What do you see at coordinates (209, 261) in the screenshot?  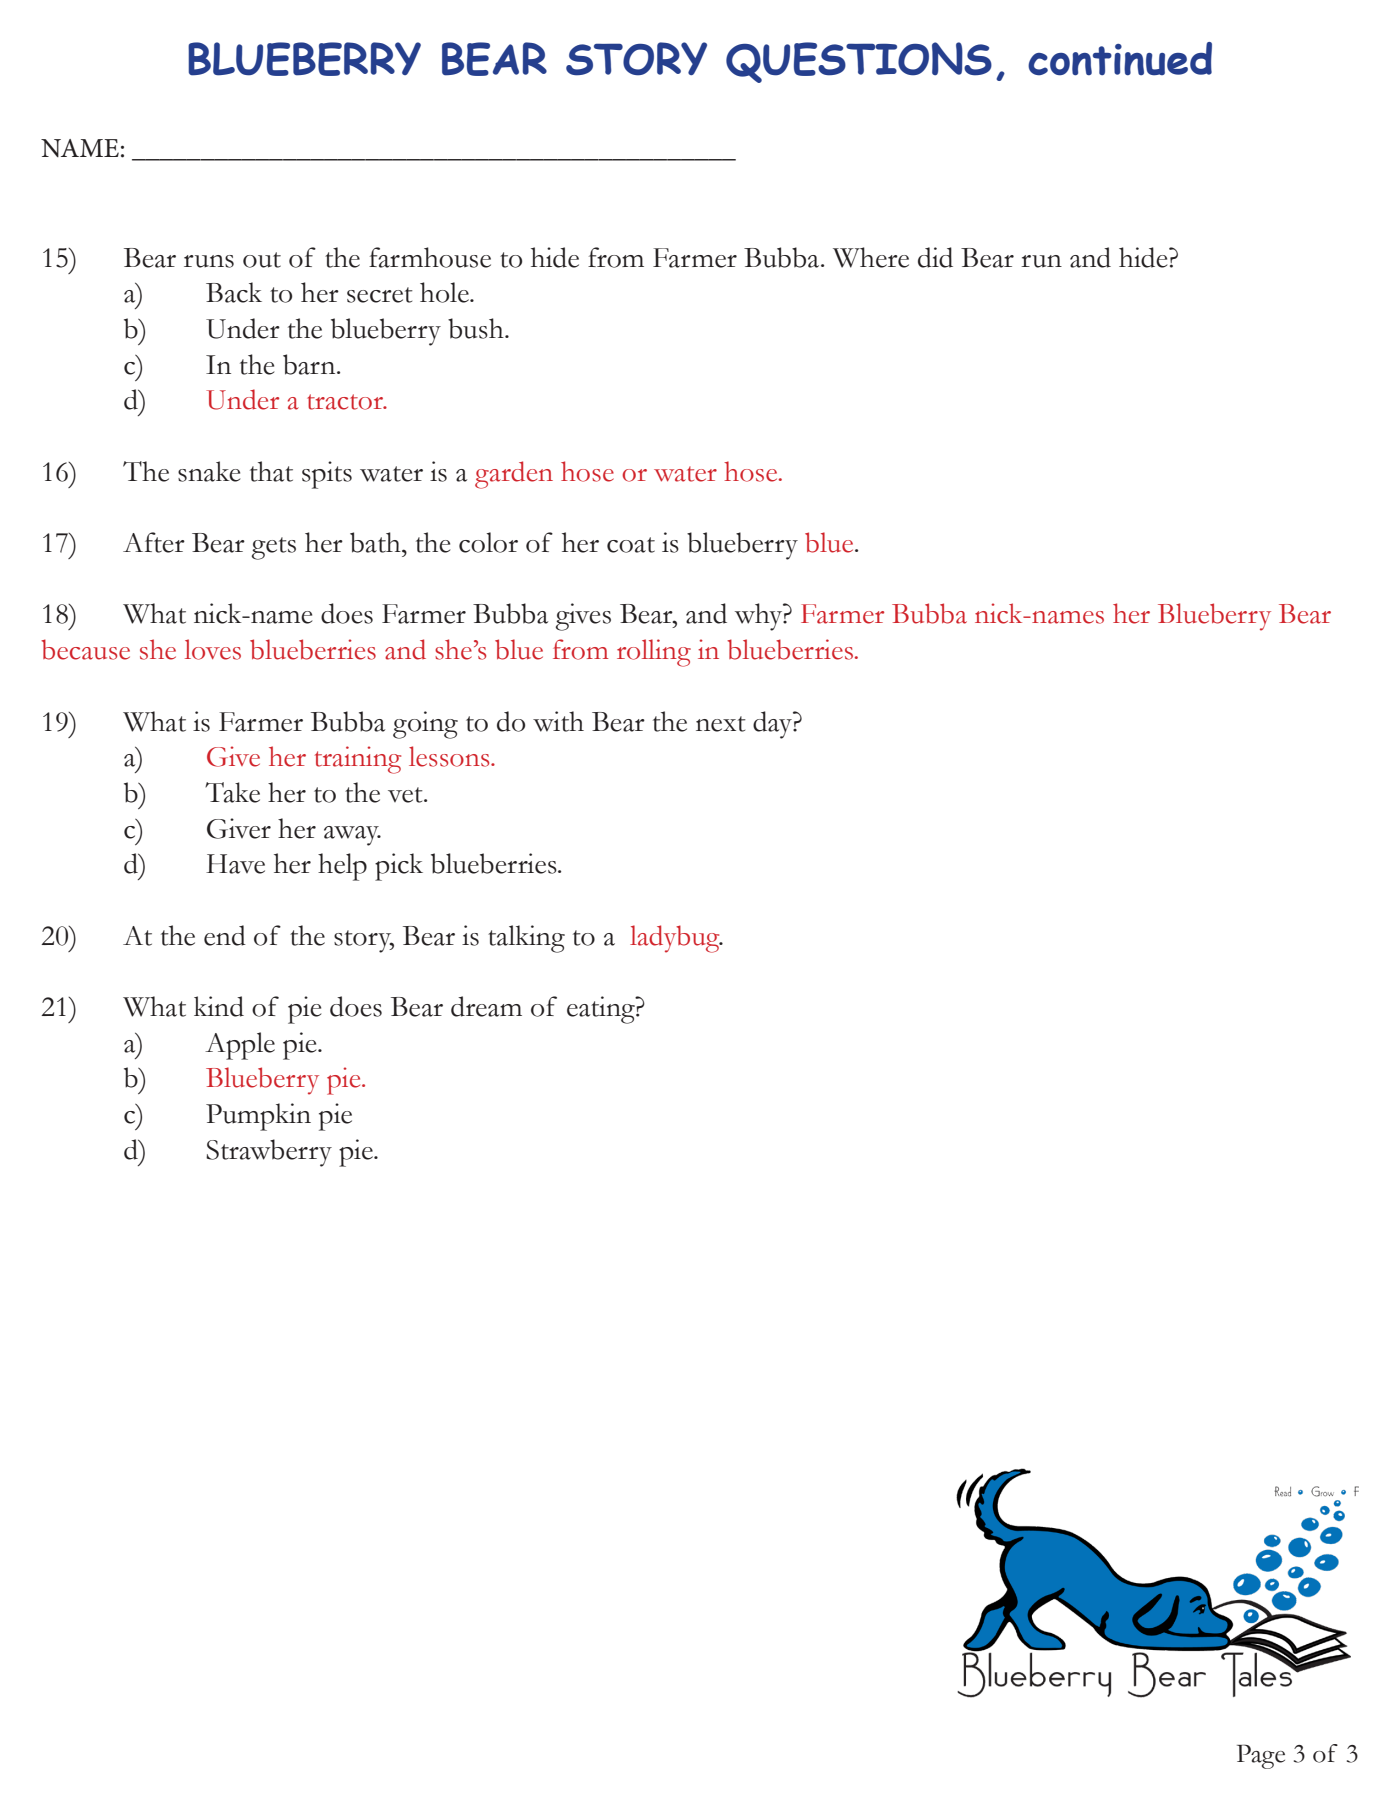 I see `runs` at bounding box center [209, 261].
